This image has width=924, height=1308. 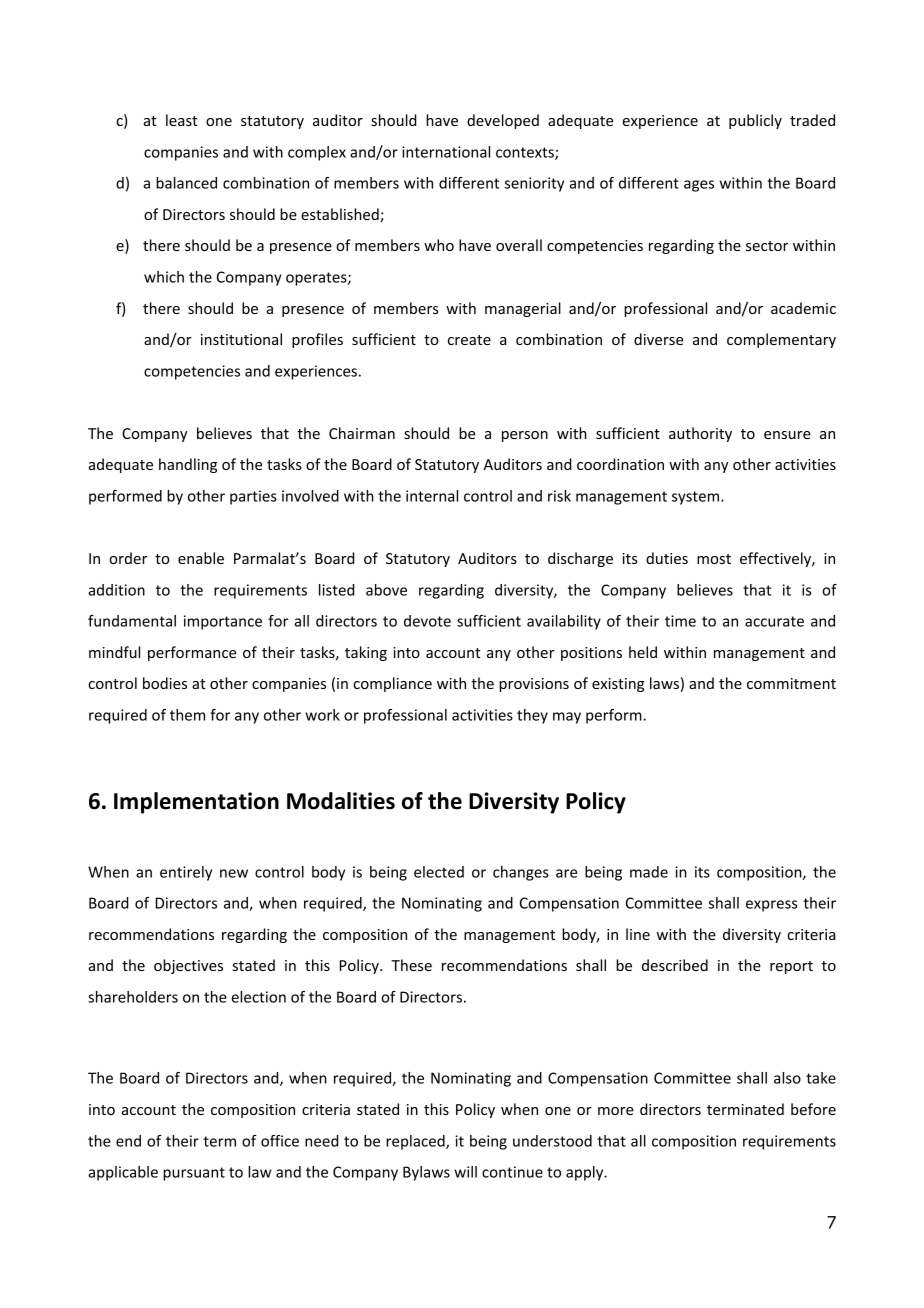 I want to click on most, so click(x=714, y=559).
